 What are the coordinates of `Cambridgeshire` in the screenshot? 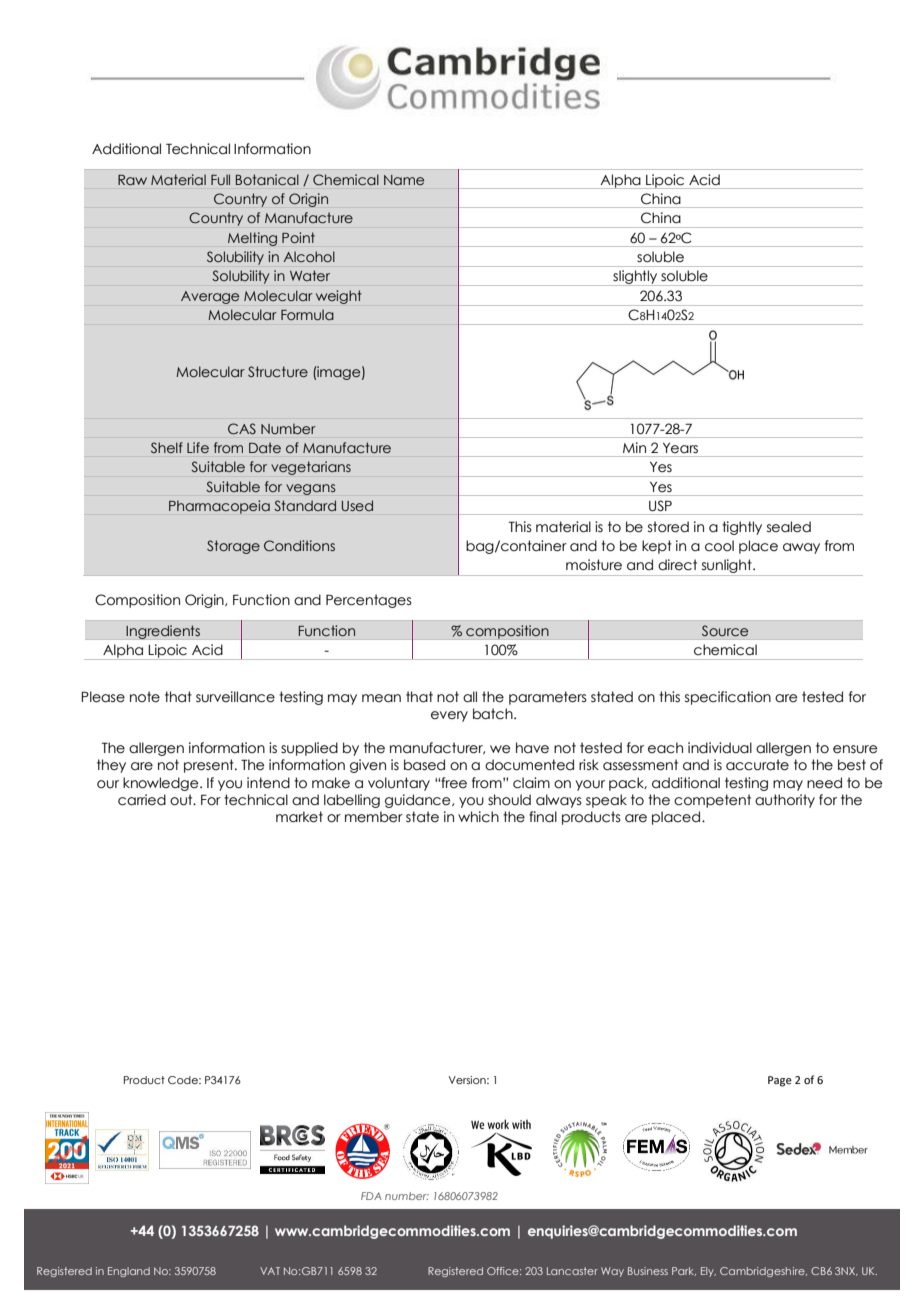 It's located at (763, 1272).
